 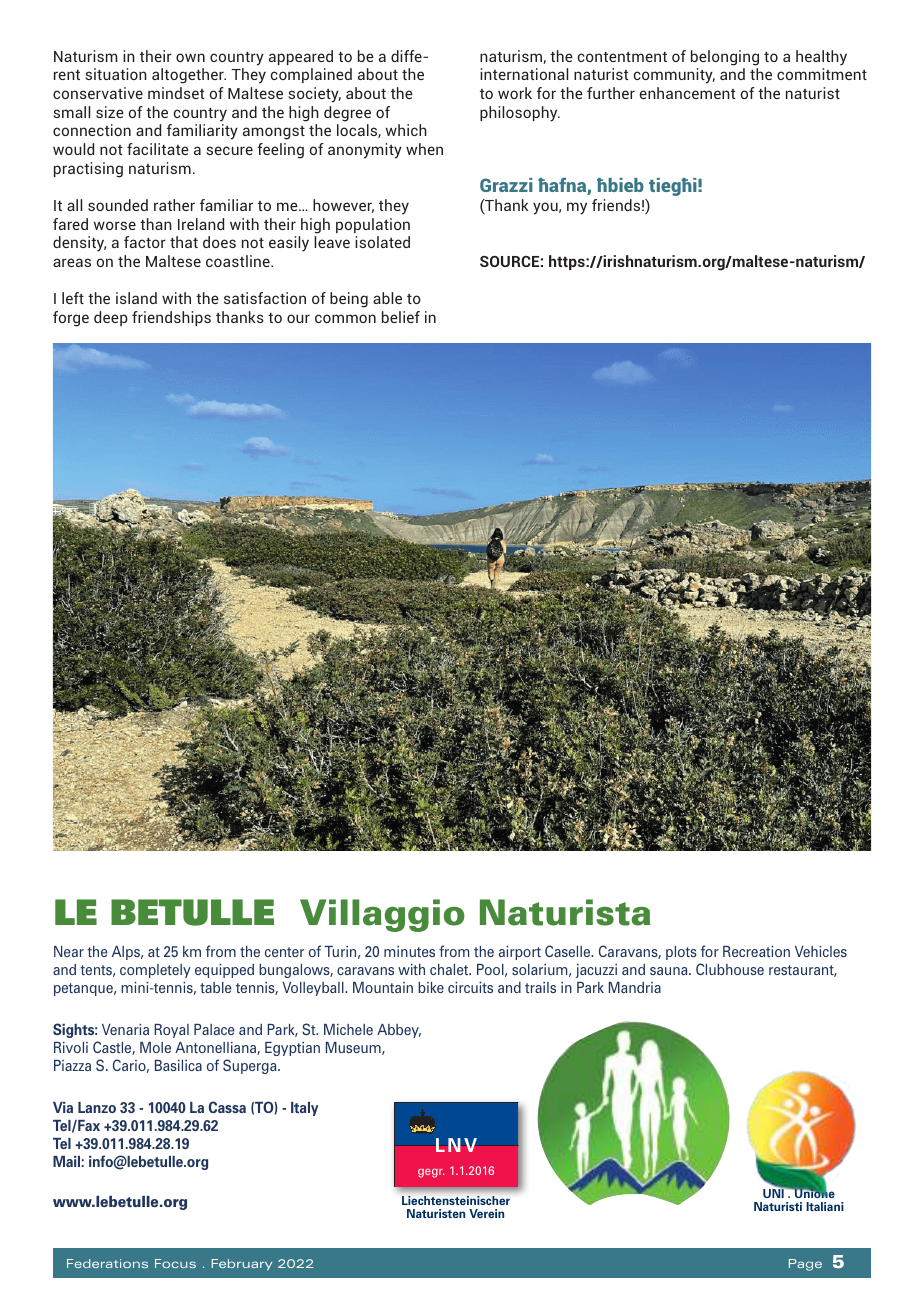 What do you see at coordinates (756, 951) in the screenshot?
I see `Recreation` at bounding box center [756, 951].
